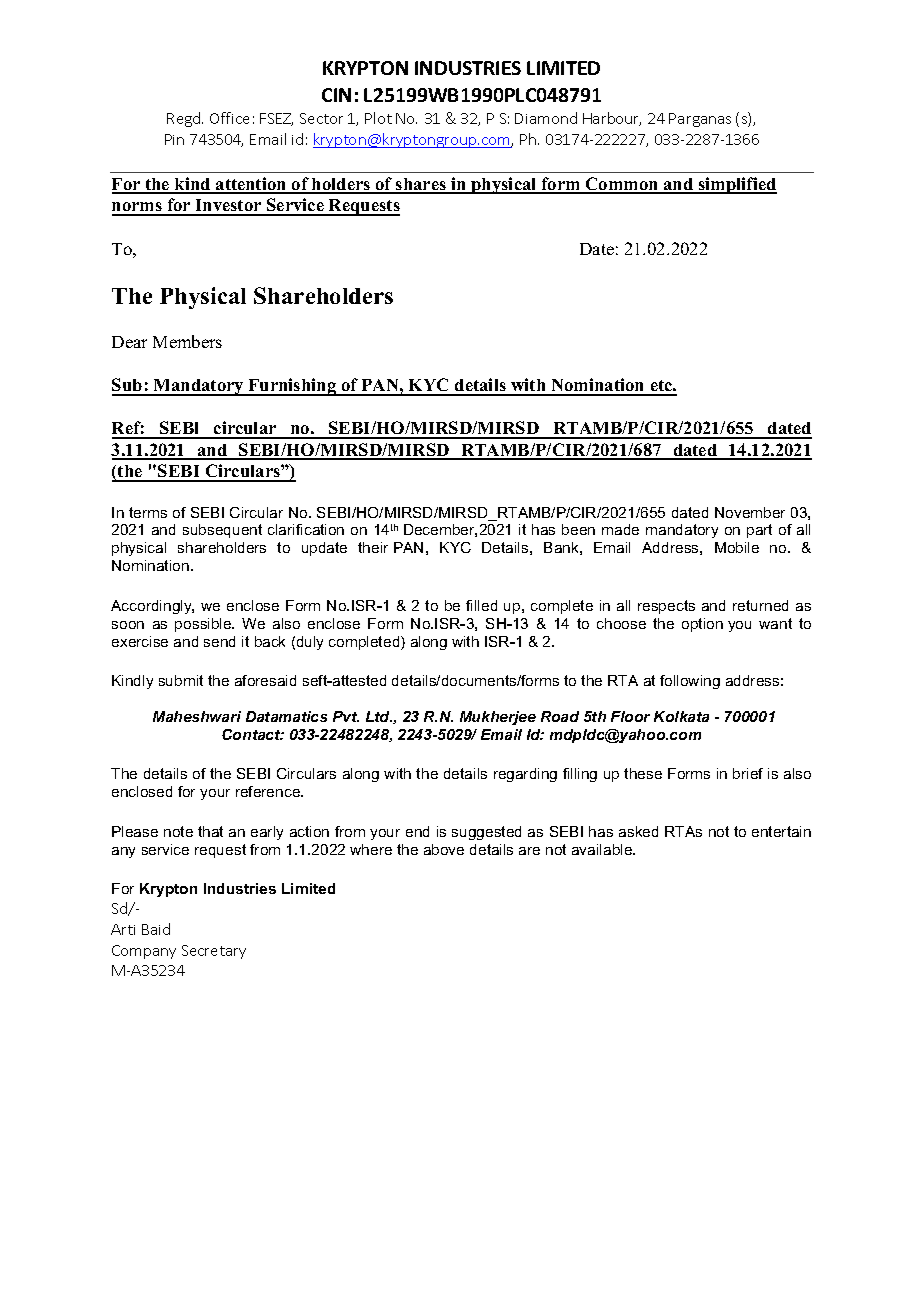 This page has width=924, height=1308. What do you see at coordinates (373, 547) in the page?
I see `their` at bounding box center [373, 547].
